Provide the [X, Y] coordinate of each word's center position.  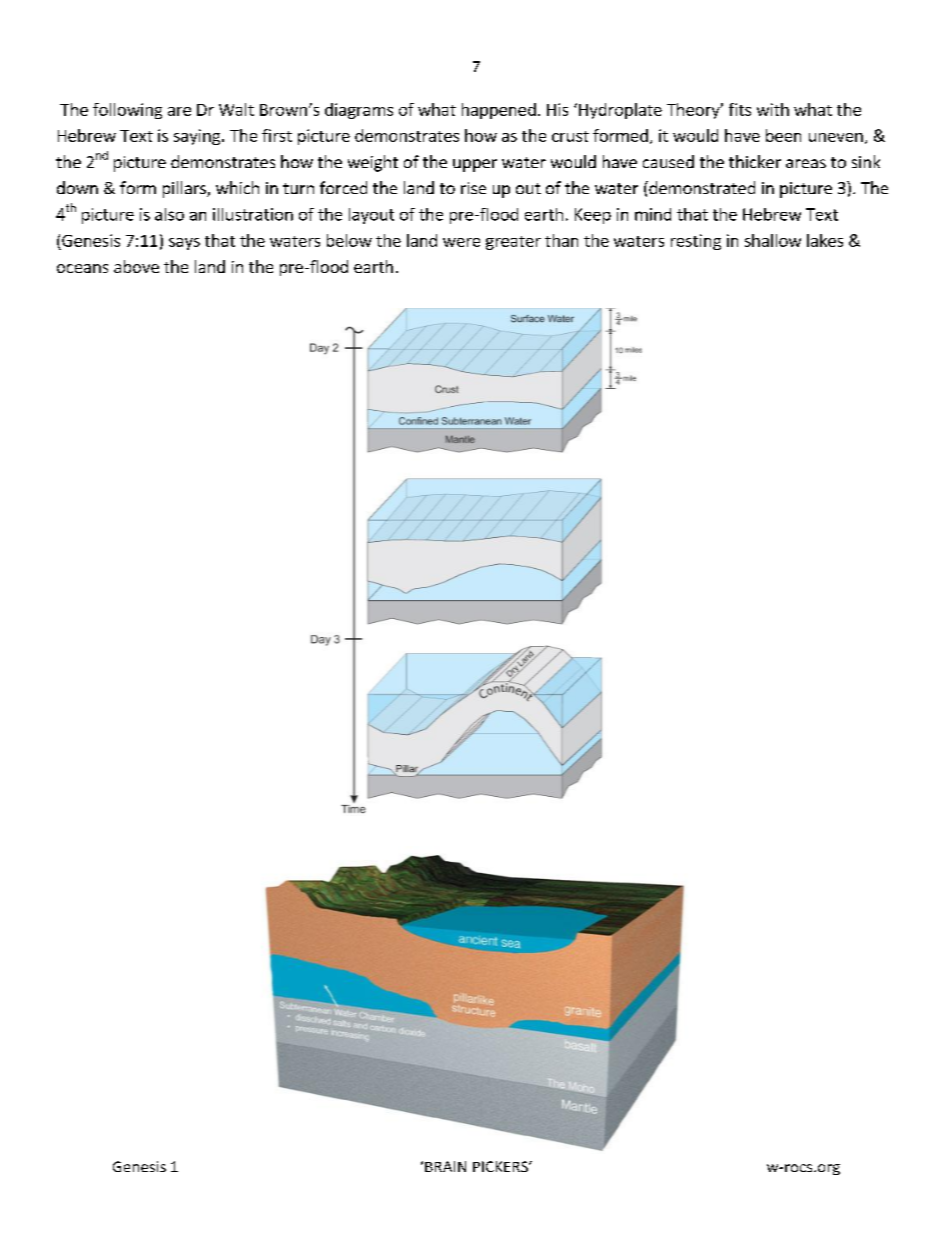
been [783, 135]
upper [475, 165]
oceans [82, 268]
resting [696, 242]
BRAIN [445, 1166]
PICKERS [501, 1166]
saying [197, 137]
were [461, 242]
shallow [773, 240]
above [136, 266]
